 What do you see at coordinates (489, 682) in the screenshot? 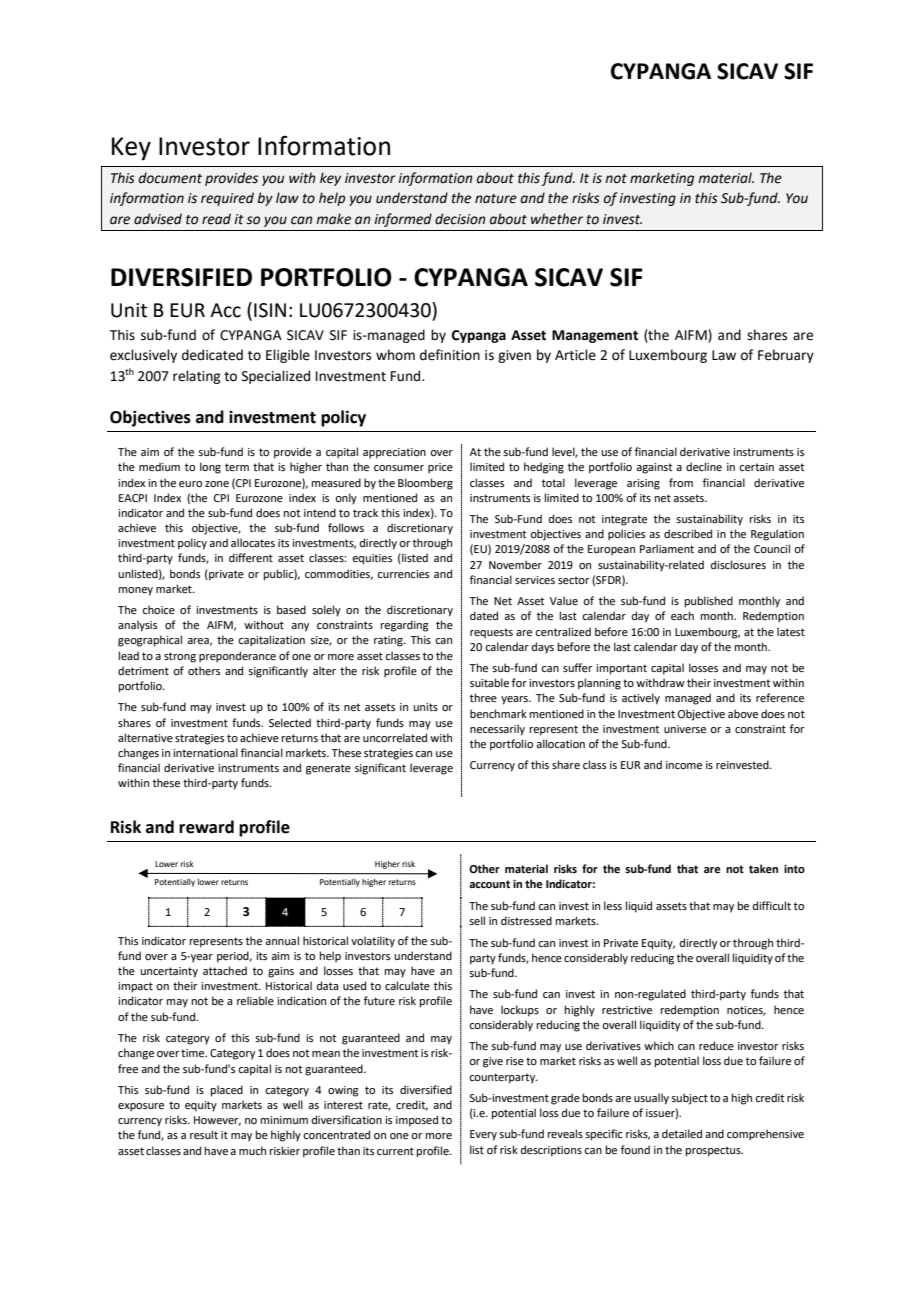
I see `suitable` at bounding box center [489, 682].
